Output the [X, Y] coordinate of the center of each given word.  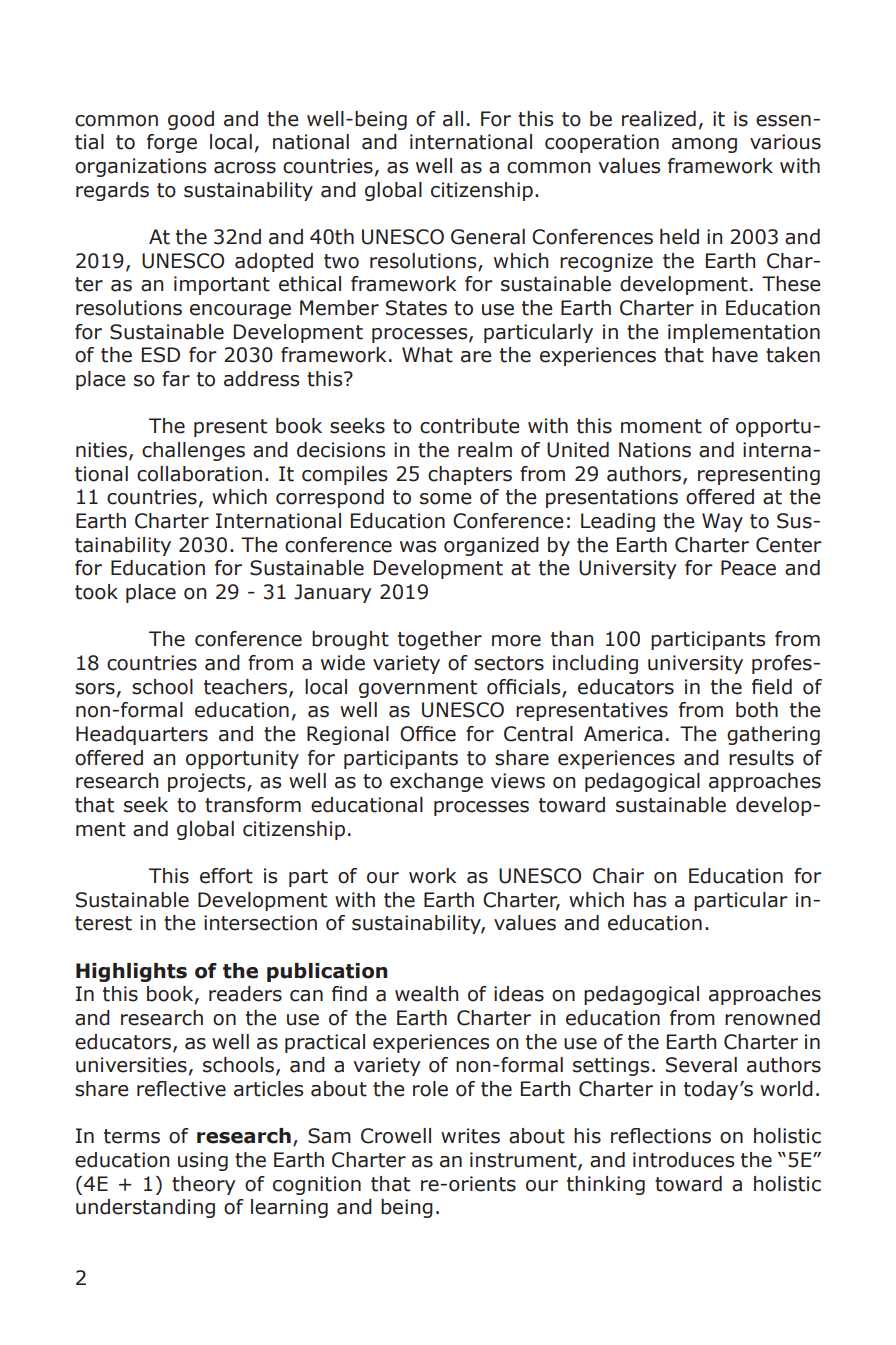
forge [172, 143]
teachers [247, 687]
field [772, 687]
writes [470, 1136]
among [704, 145]
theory [204, 1185]
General [488, 237]
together [440, 640]
